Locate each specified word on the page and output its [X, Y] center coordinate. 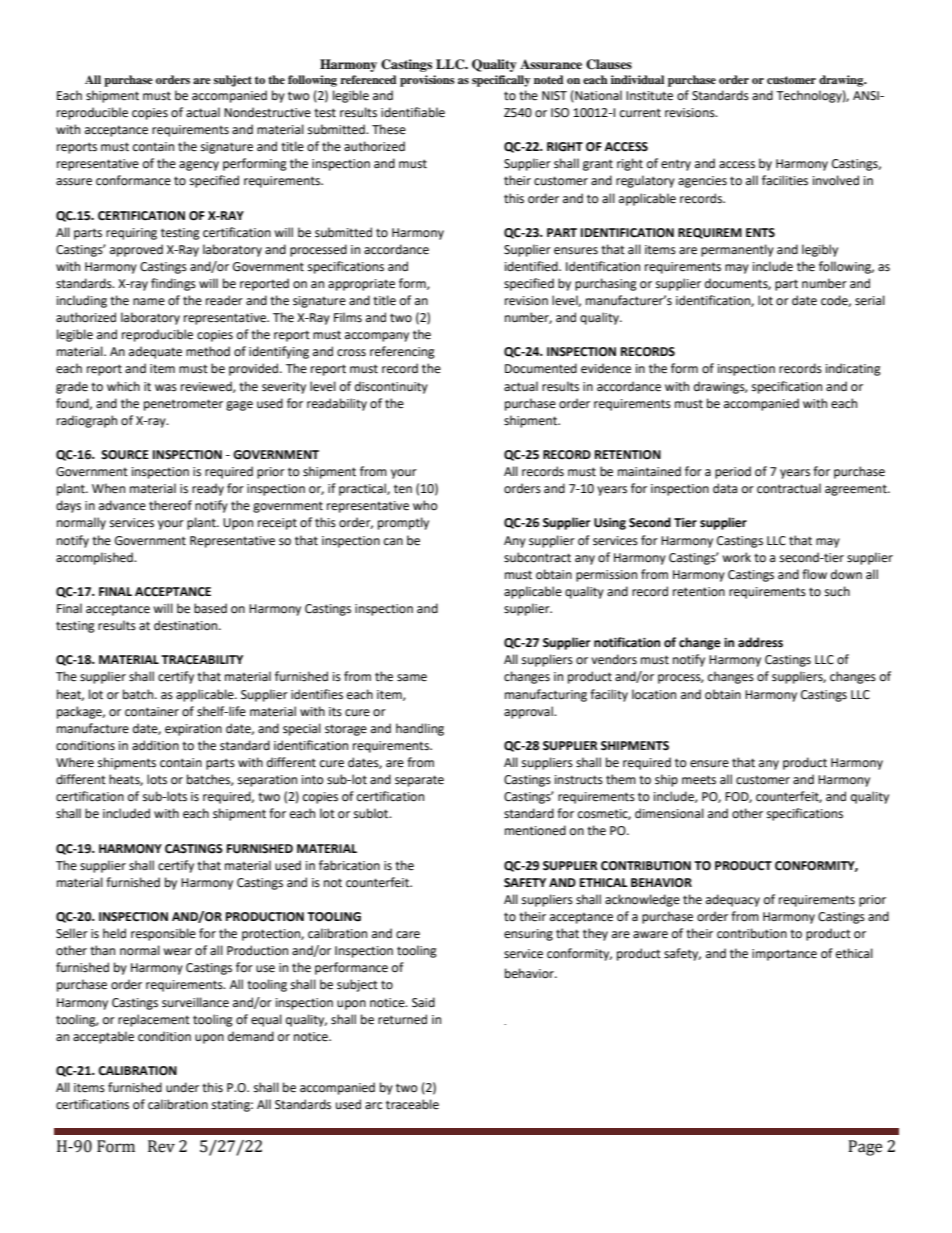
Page [865, 1148]
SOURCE [125, 455]
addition [155, 745]
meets [699, 780]
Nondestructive [267, 112]
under [182, 1087]
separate [419, 781]
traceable [412, 1104]
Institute [649, 96]
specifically [501, 81]
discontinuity [391, 387]
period [733, 472]
